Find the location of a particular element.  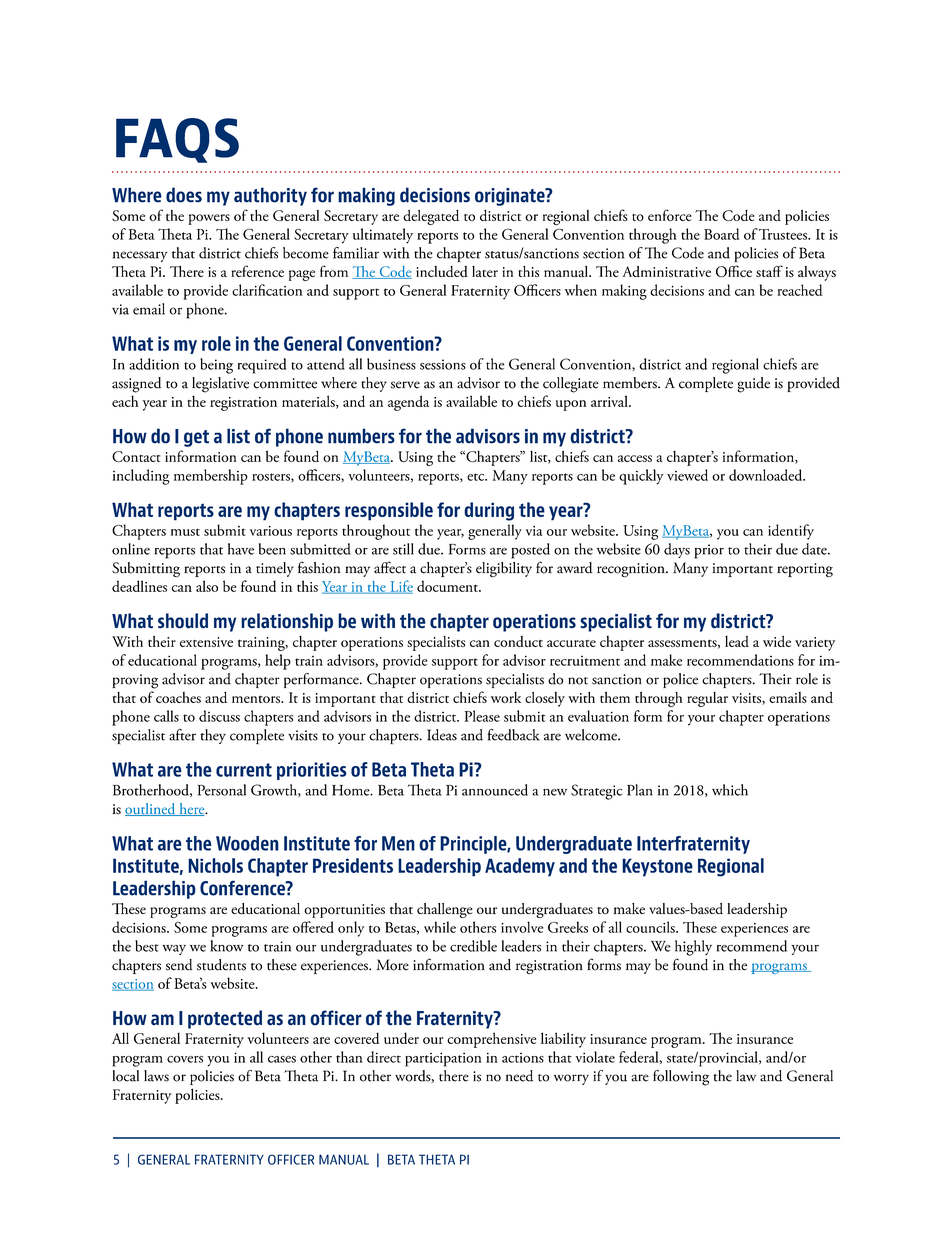

guide is located at coordinates (753, 385).
